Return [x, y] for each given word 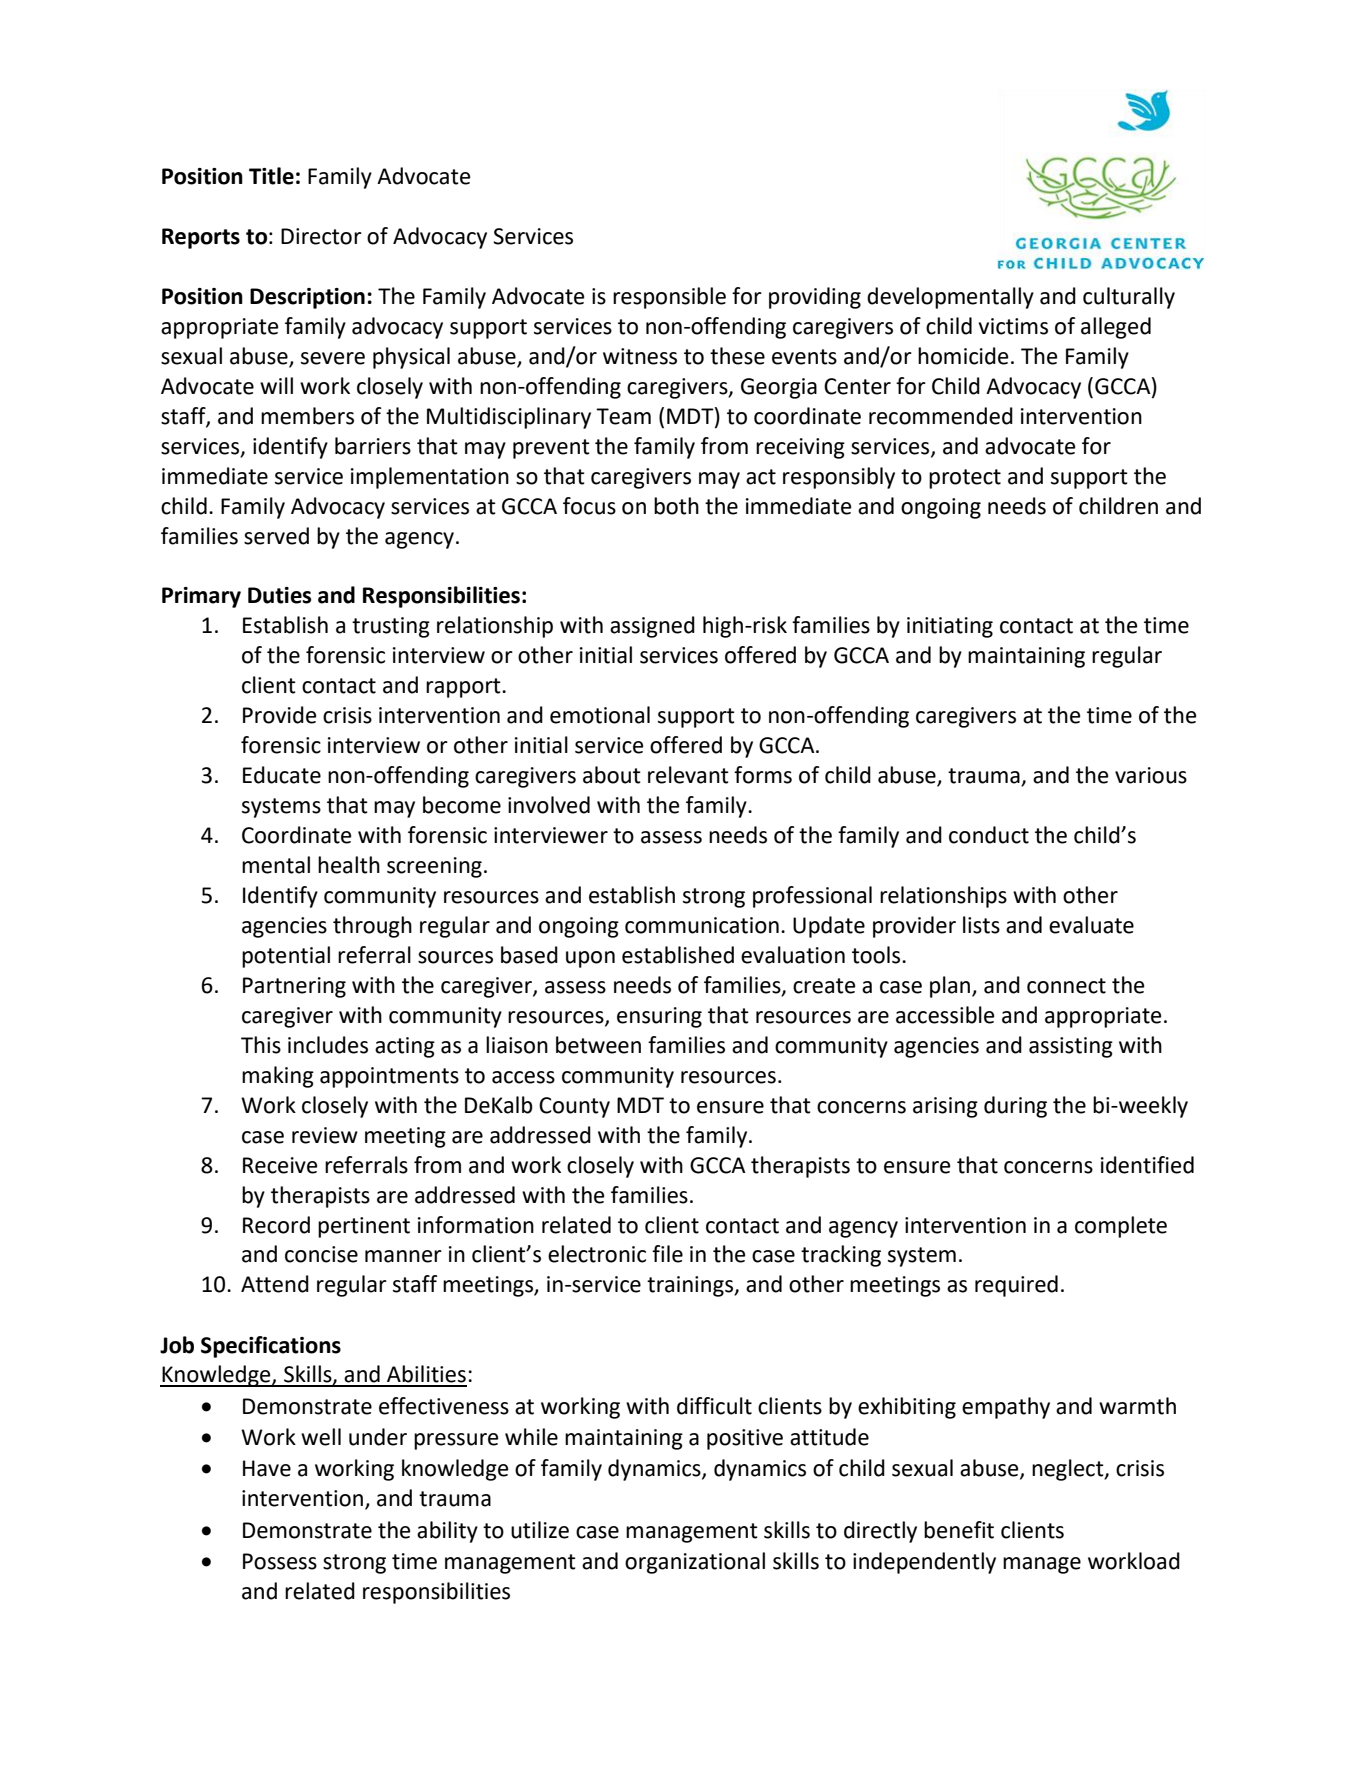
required [1016, 1286]
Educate [282, 775]
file [667, 1254]
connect [1066, 986]
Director [321, 236]
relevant [688, 775]
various [1151, 775]
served [276, 536]
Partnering [294, 987]
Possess [280, 1561]
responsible [669, 298]
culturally [1129, 298]
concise [321, 1254]
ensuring [659, 1017]
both [676, 506]
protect [965, 479]
